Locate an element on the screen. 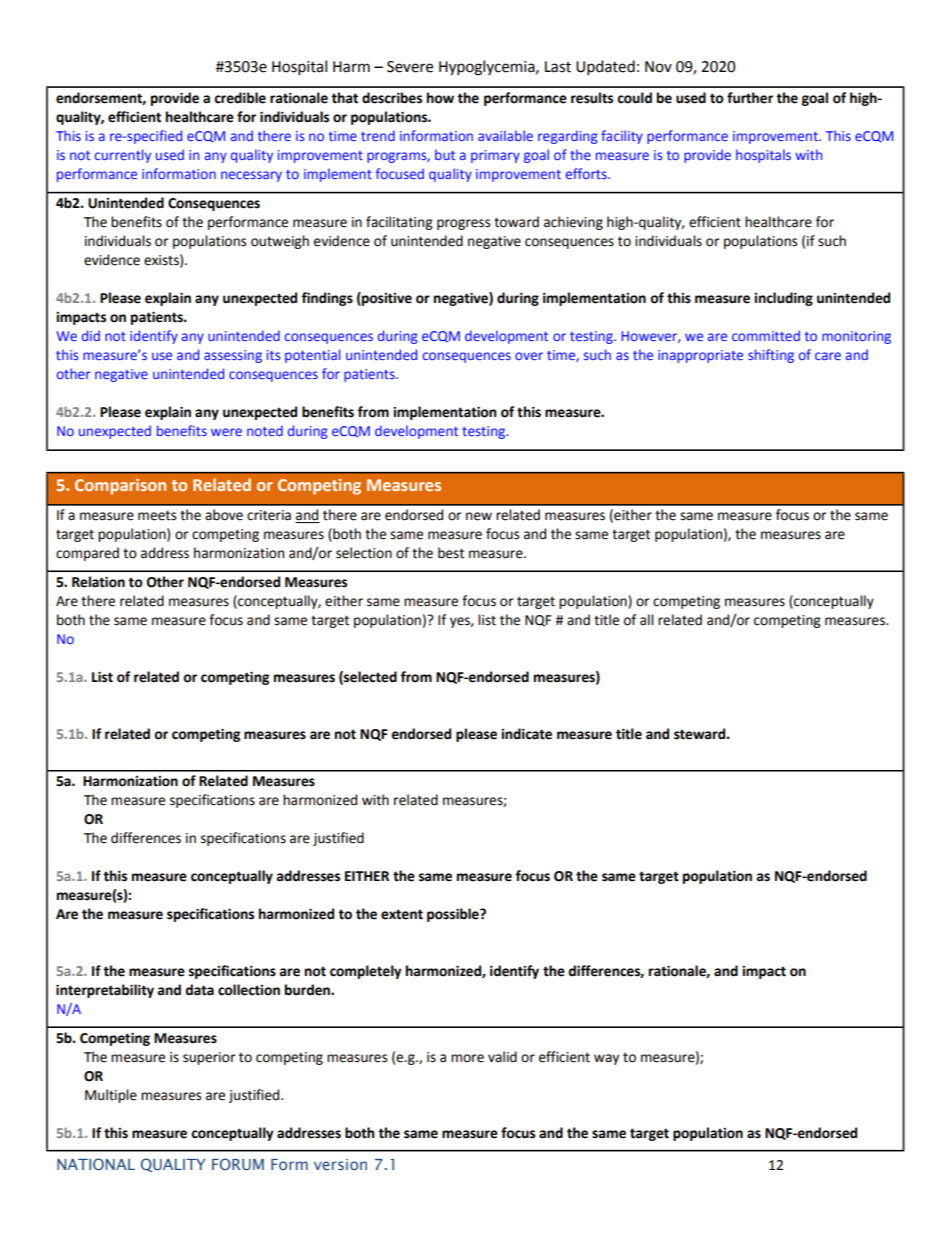 This screenshot has width=952, height=1233. FORUM is located at coordinates (238, 1164).
